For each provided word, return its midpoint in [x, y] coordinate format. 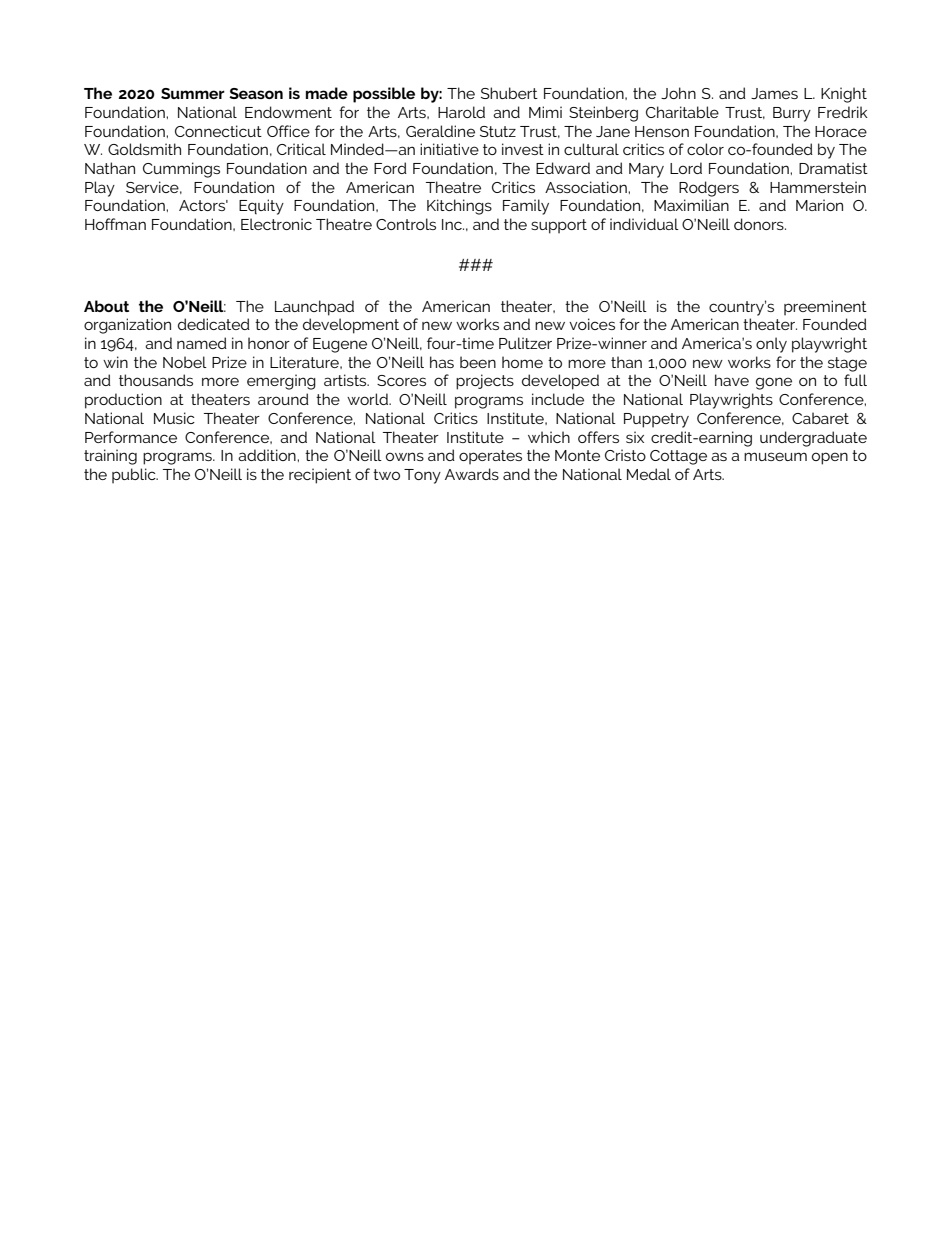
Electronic [276, 224]
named [202, 343]
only [771, 345]
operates [490, 457]
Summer [193, 93]
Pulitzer [525, 343]
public [135, 476]
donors [760, 224]
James [774, 93]
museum [775, 456]
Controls [406, 224]
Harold [461, 112]
